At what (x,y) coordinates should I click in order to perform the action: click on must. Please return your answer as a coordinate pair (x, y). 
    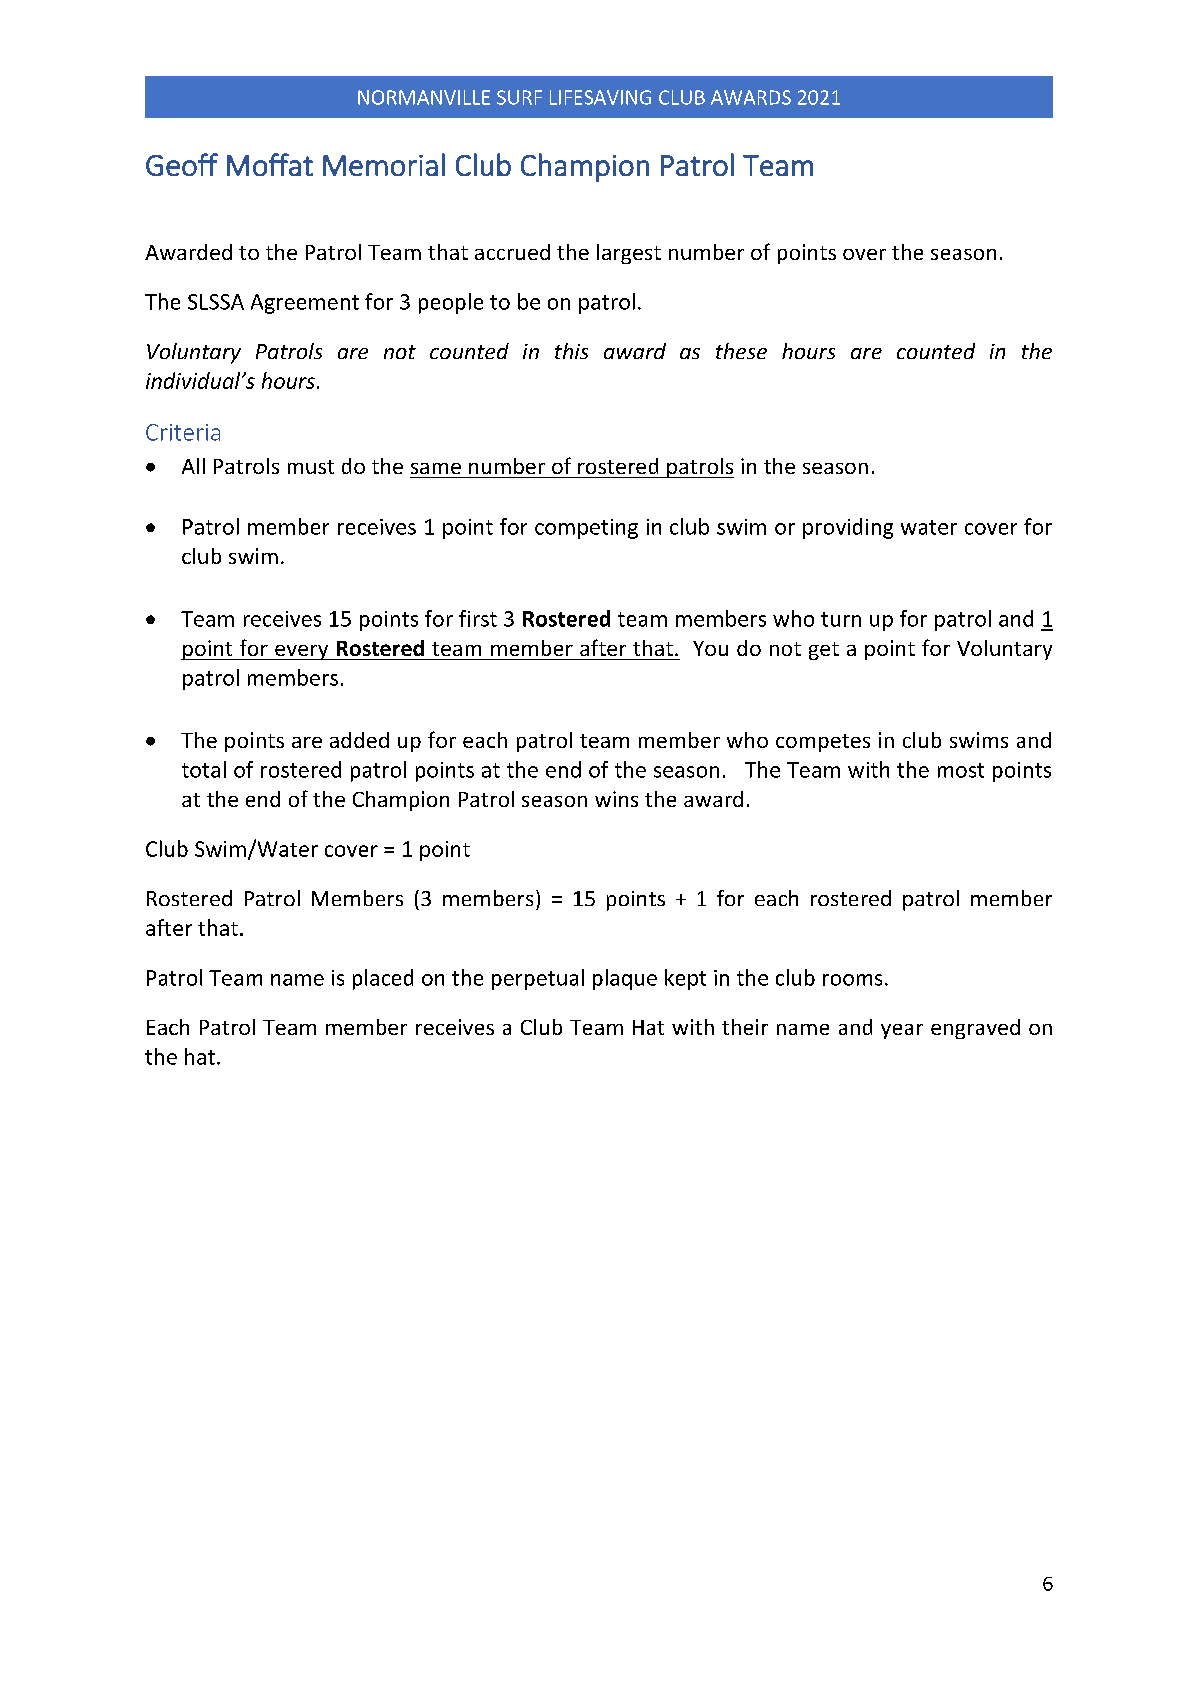
    Looking at the image, I should click on (311, 467).
